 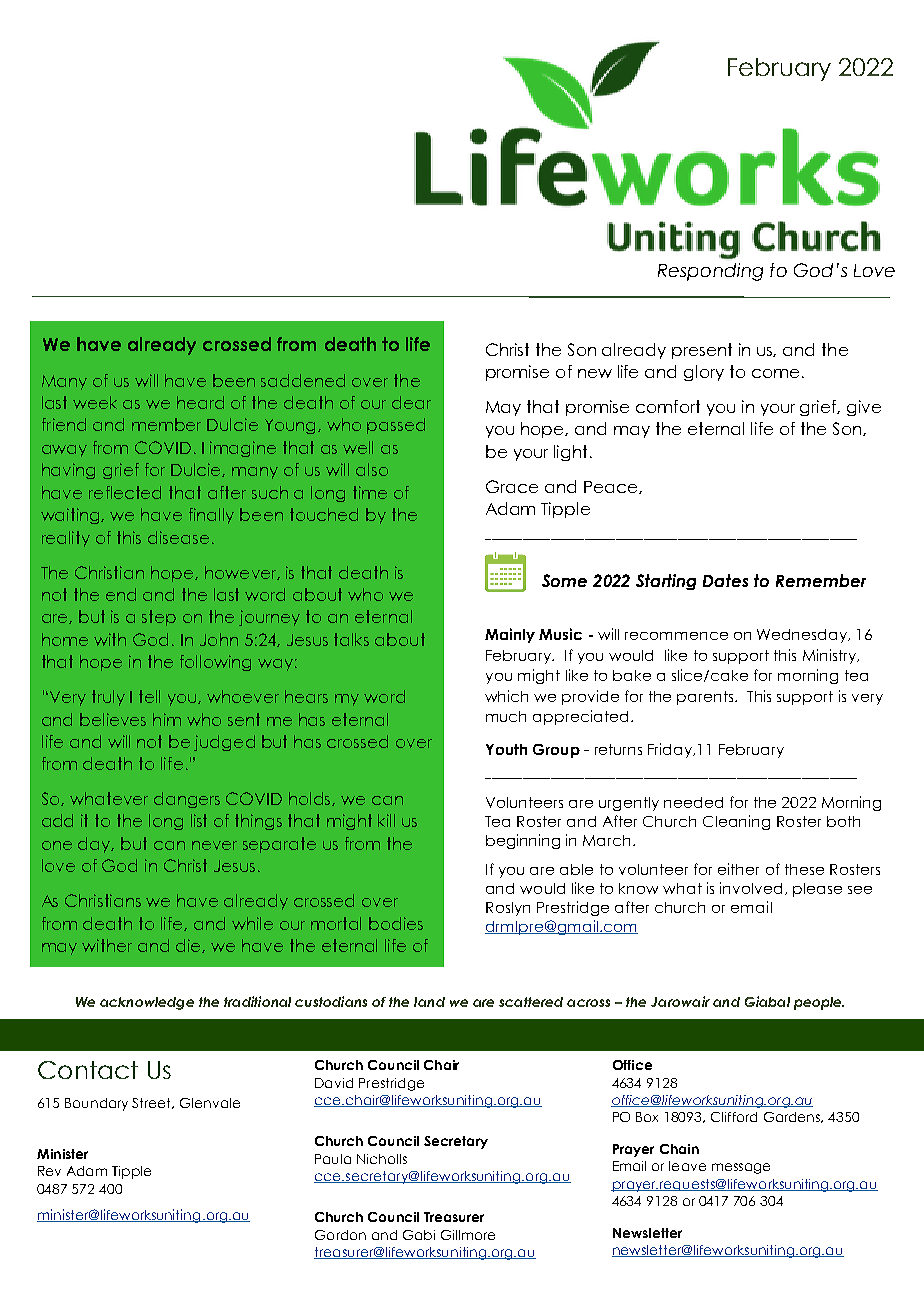 I want to click on dear, so click(x=411, y=402).
